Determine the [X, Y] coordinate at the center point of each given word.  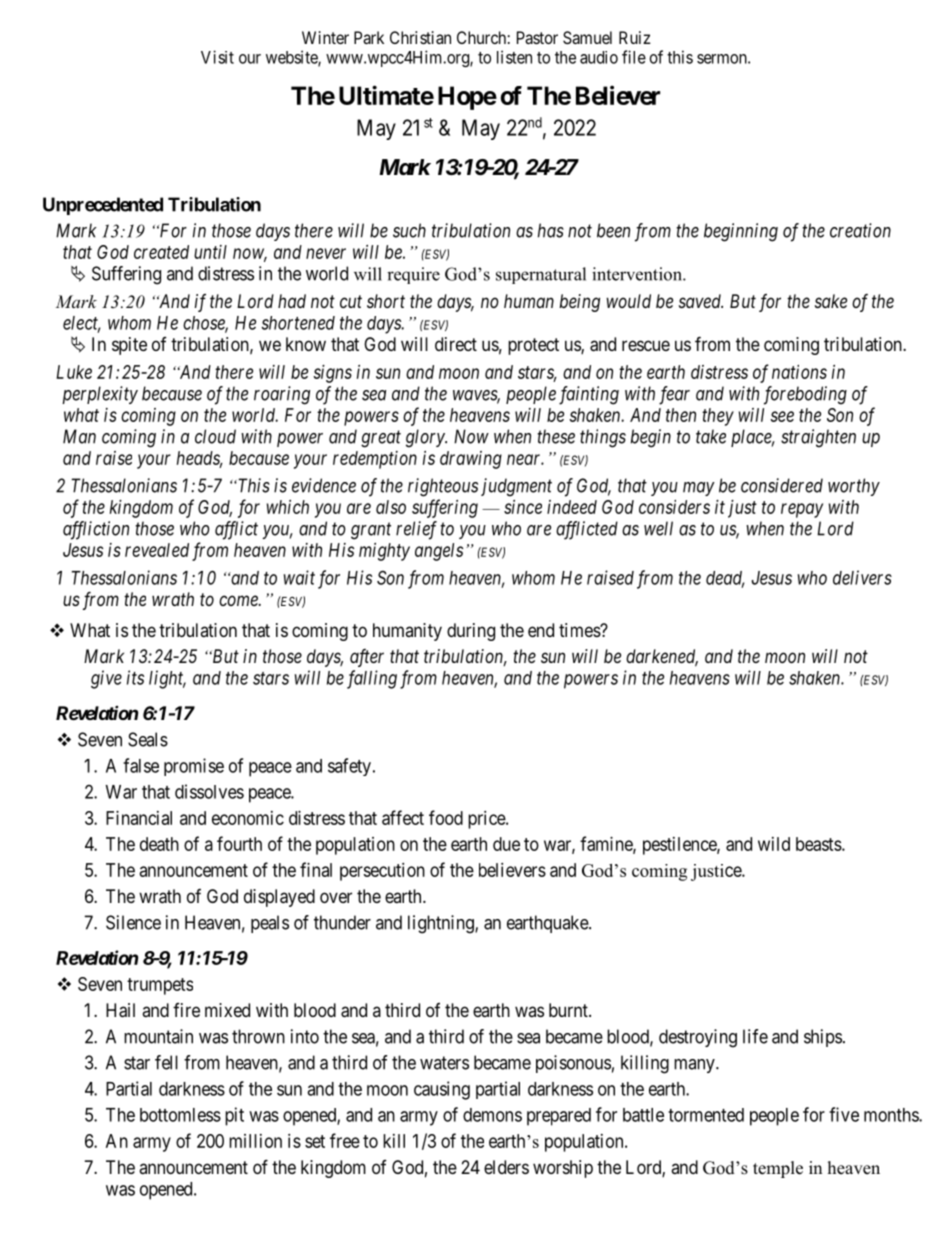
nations [799, 372]
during [471, 632]
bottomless [180, 1115]
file [634, 57]
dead [725, 579]
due [506, 844]
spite [129, 346]
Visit [217, 57]
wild [774, 844]
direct [456, 344]
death [159, 844]
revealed [157, 550]
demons [492, 1115]
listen [514, 57]
